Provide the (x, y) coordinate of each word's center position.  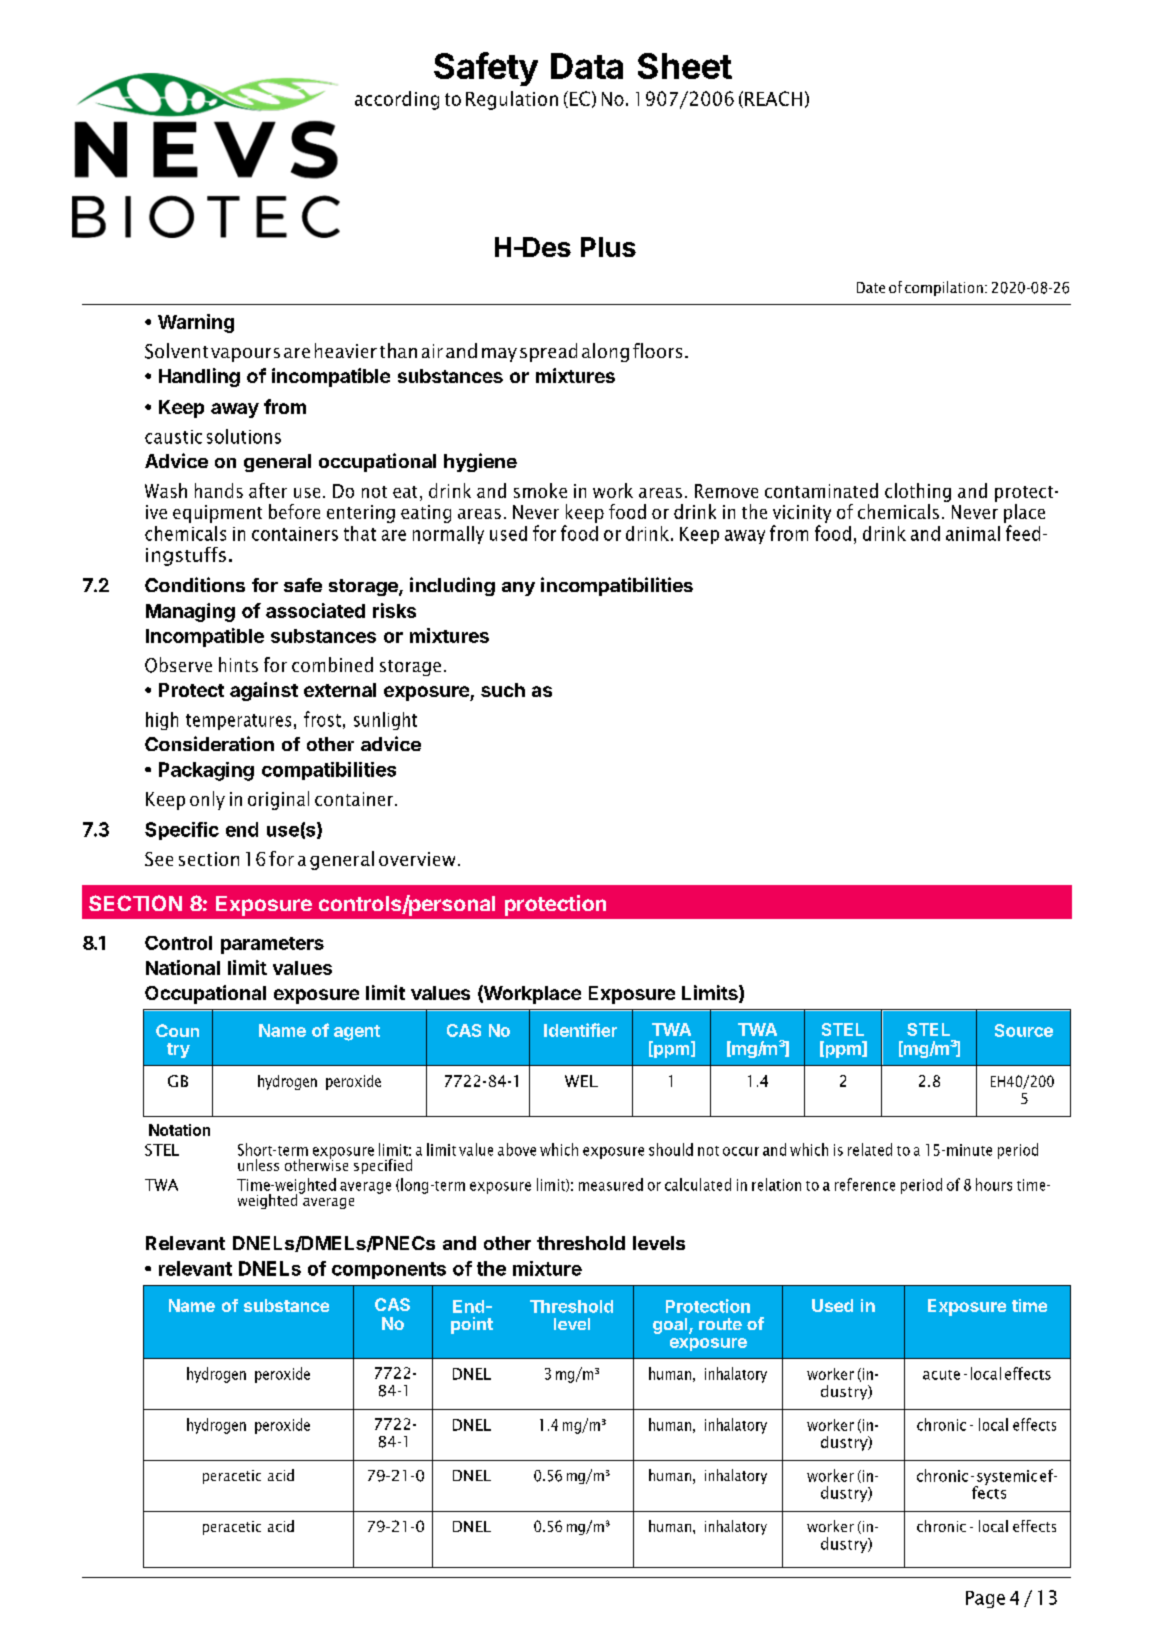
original (278, 800)
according (397, 100)
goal (671, 1326)
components (389, 1270)
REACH (773, 98)
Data (587, 66)
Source (1024, 1030)
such (503, 690)
